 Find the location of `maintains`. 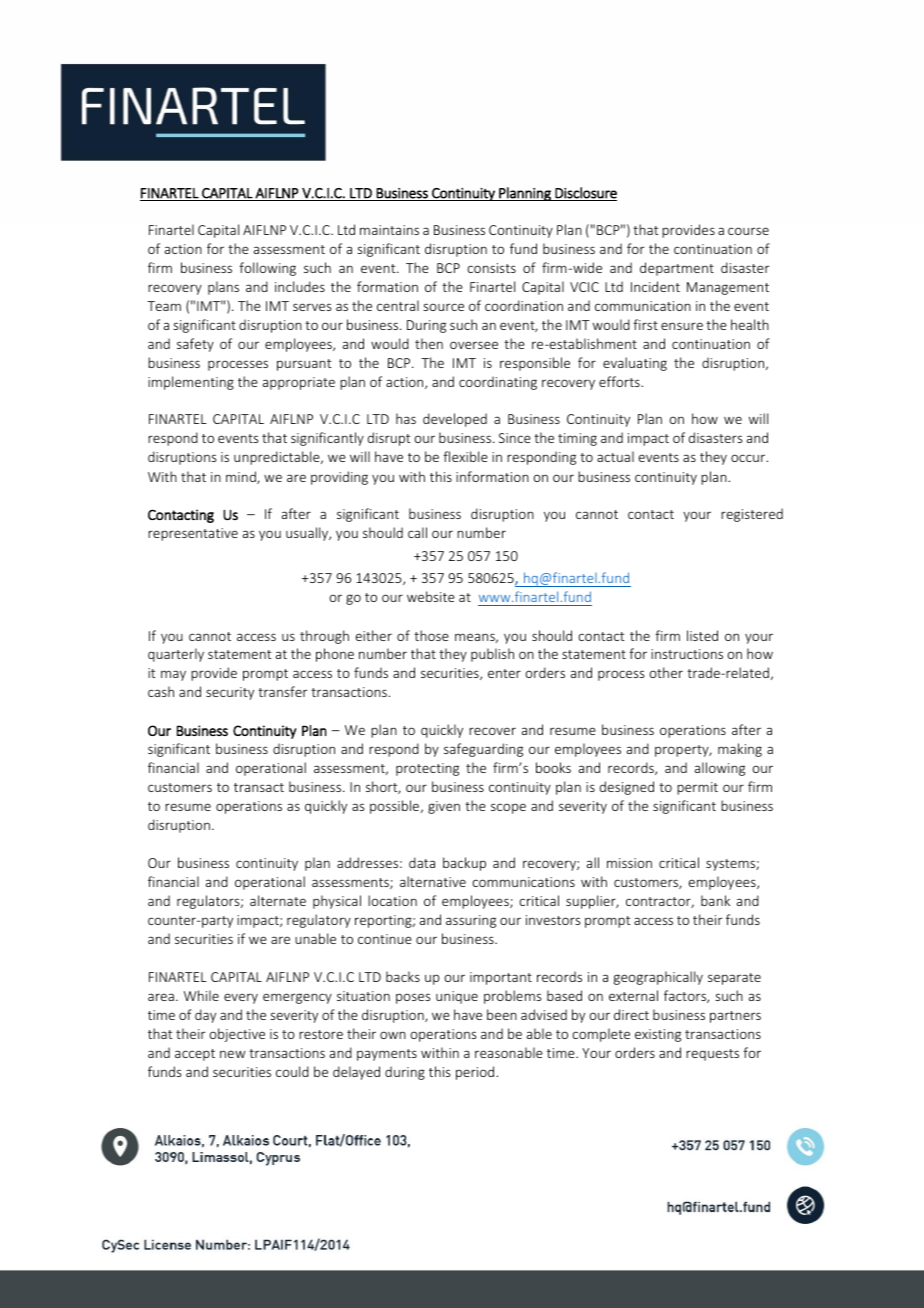

maintains is located at coordinates (389, 230).
